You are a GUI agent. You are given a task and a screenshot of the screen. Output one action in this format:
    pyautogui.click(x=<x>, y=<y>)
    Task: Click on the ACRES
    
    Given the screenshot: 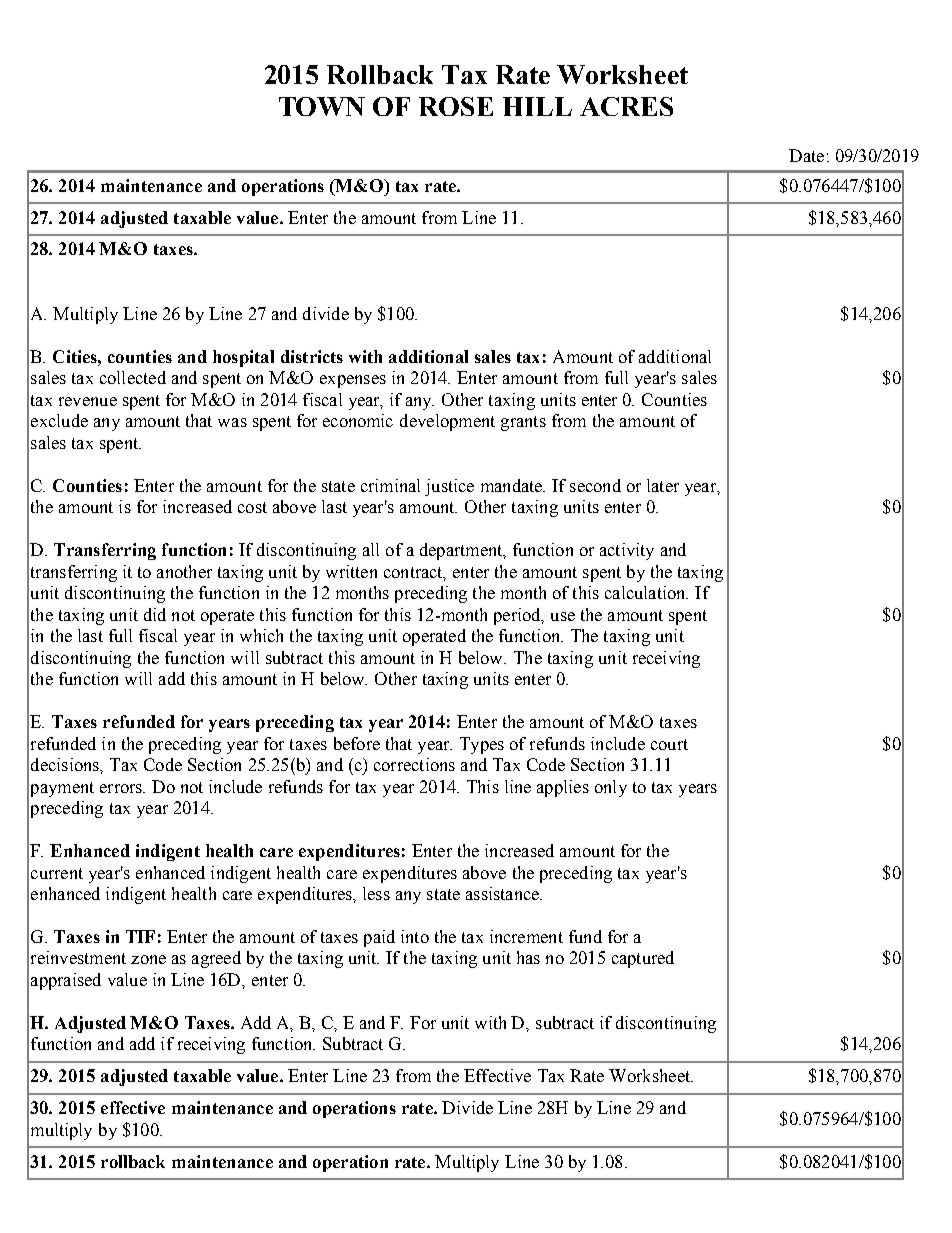 What is the action you would take?
    pyautogui.click(x=626, y=106)
